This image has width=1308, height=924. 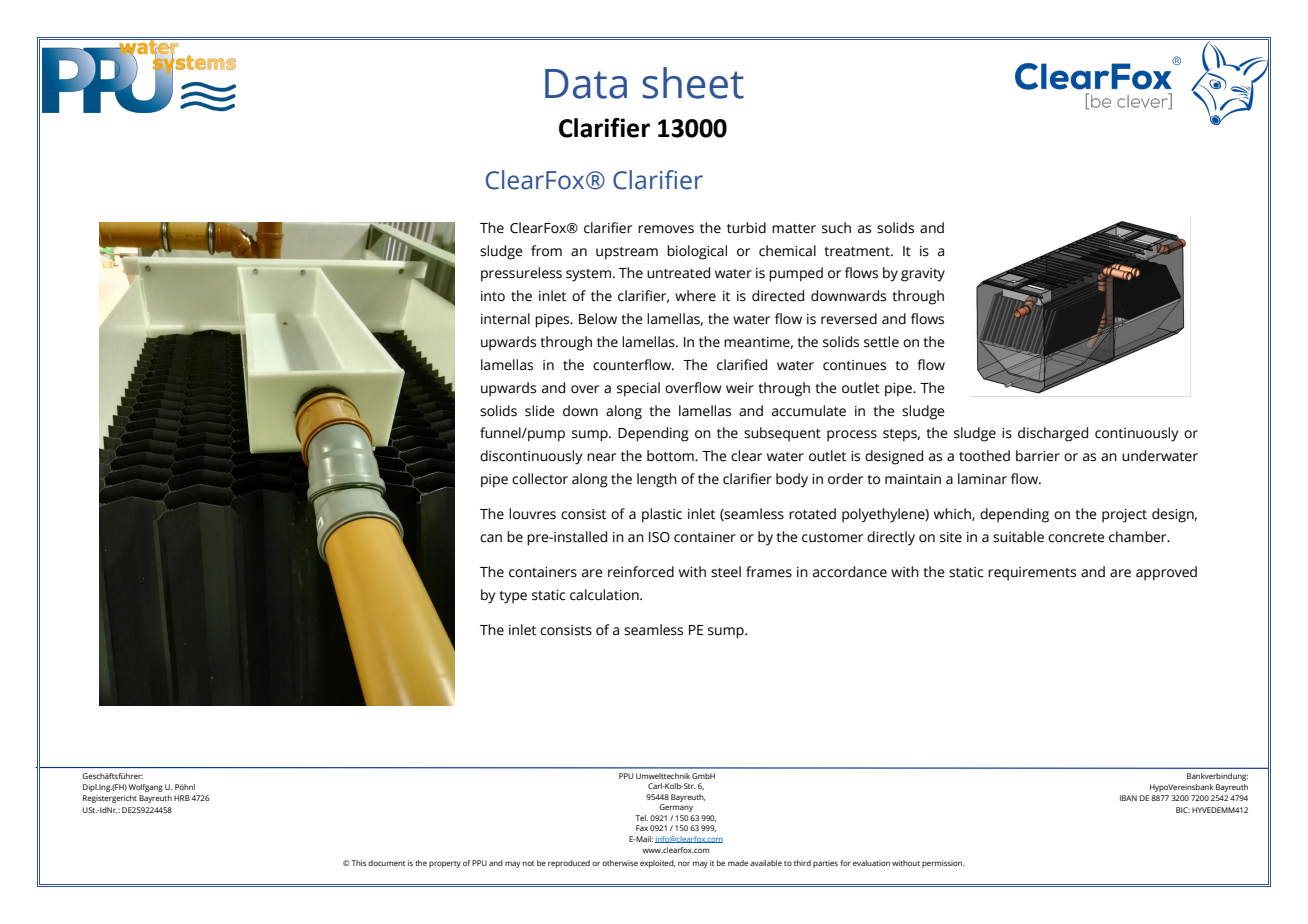 I want to click on permission, so click(x=943, y=864).
